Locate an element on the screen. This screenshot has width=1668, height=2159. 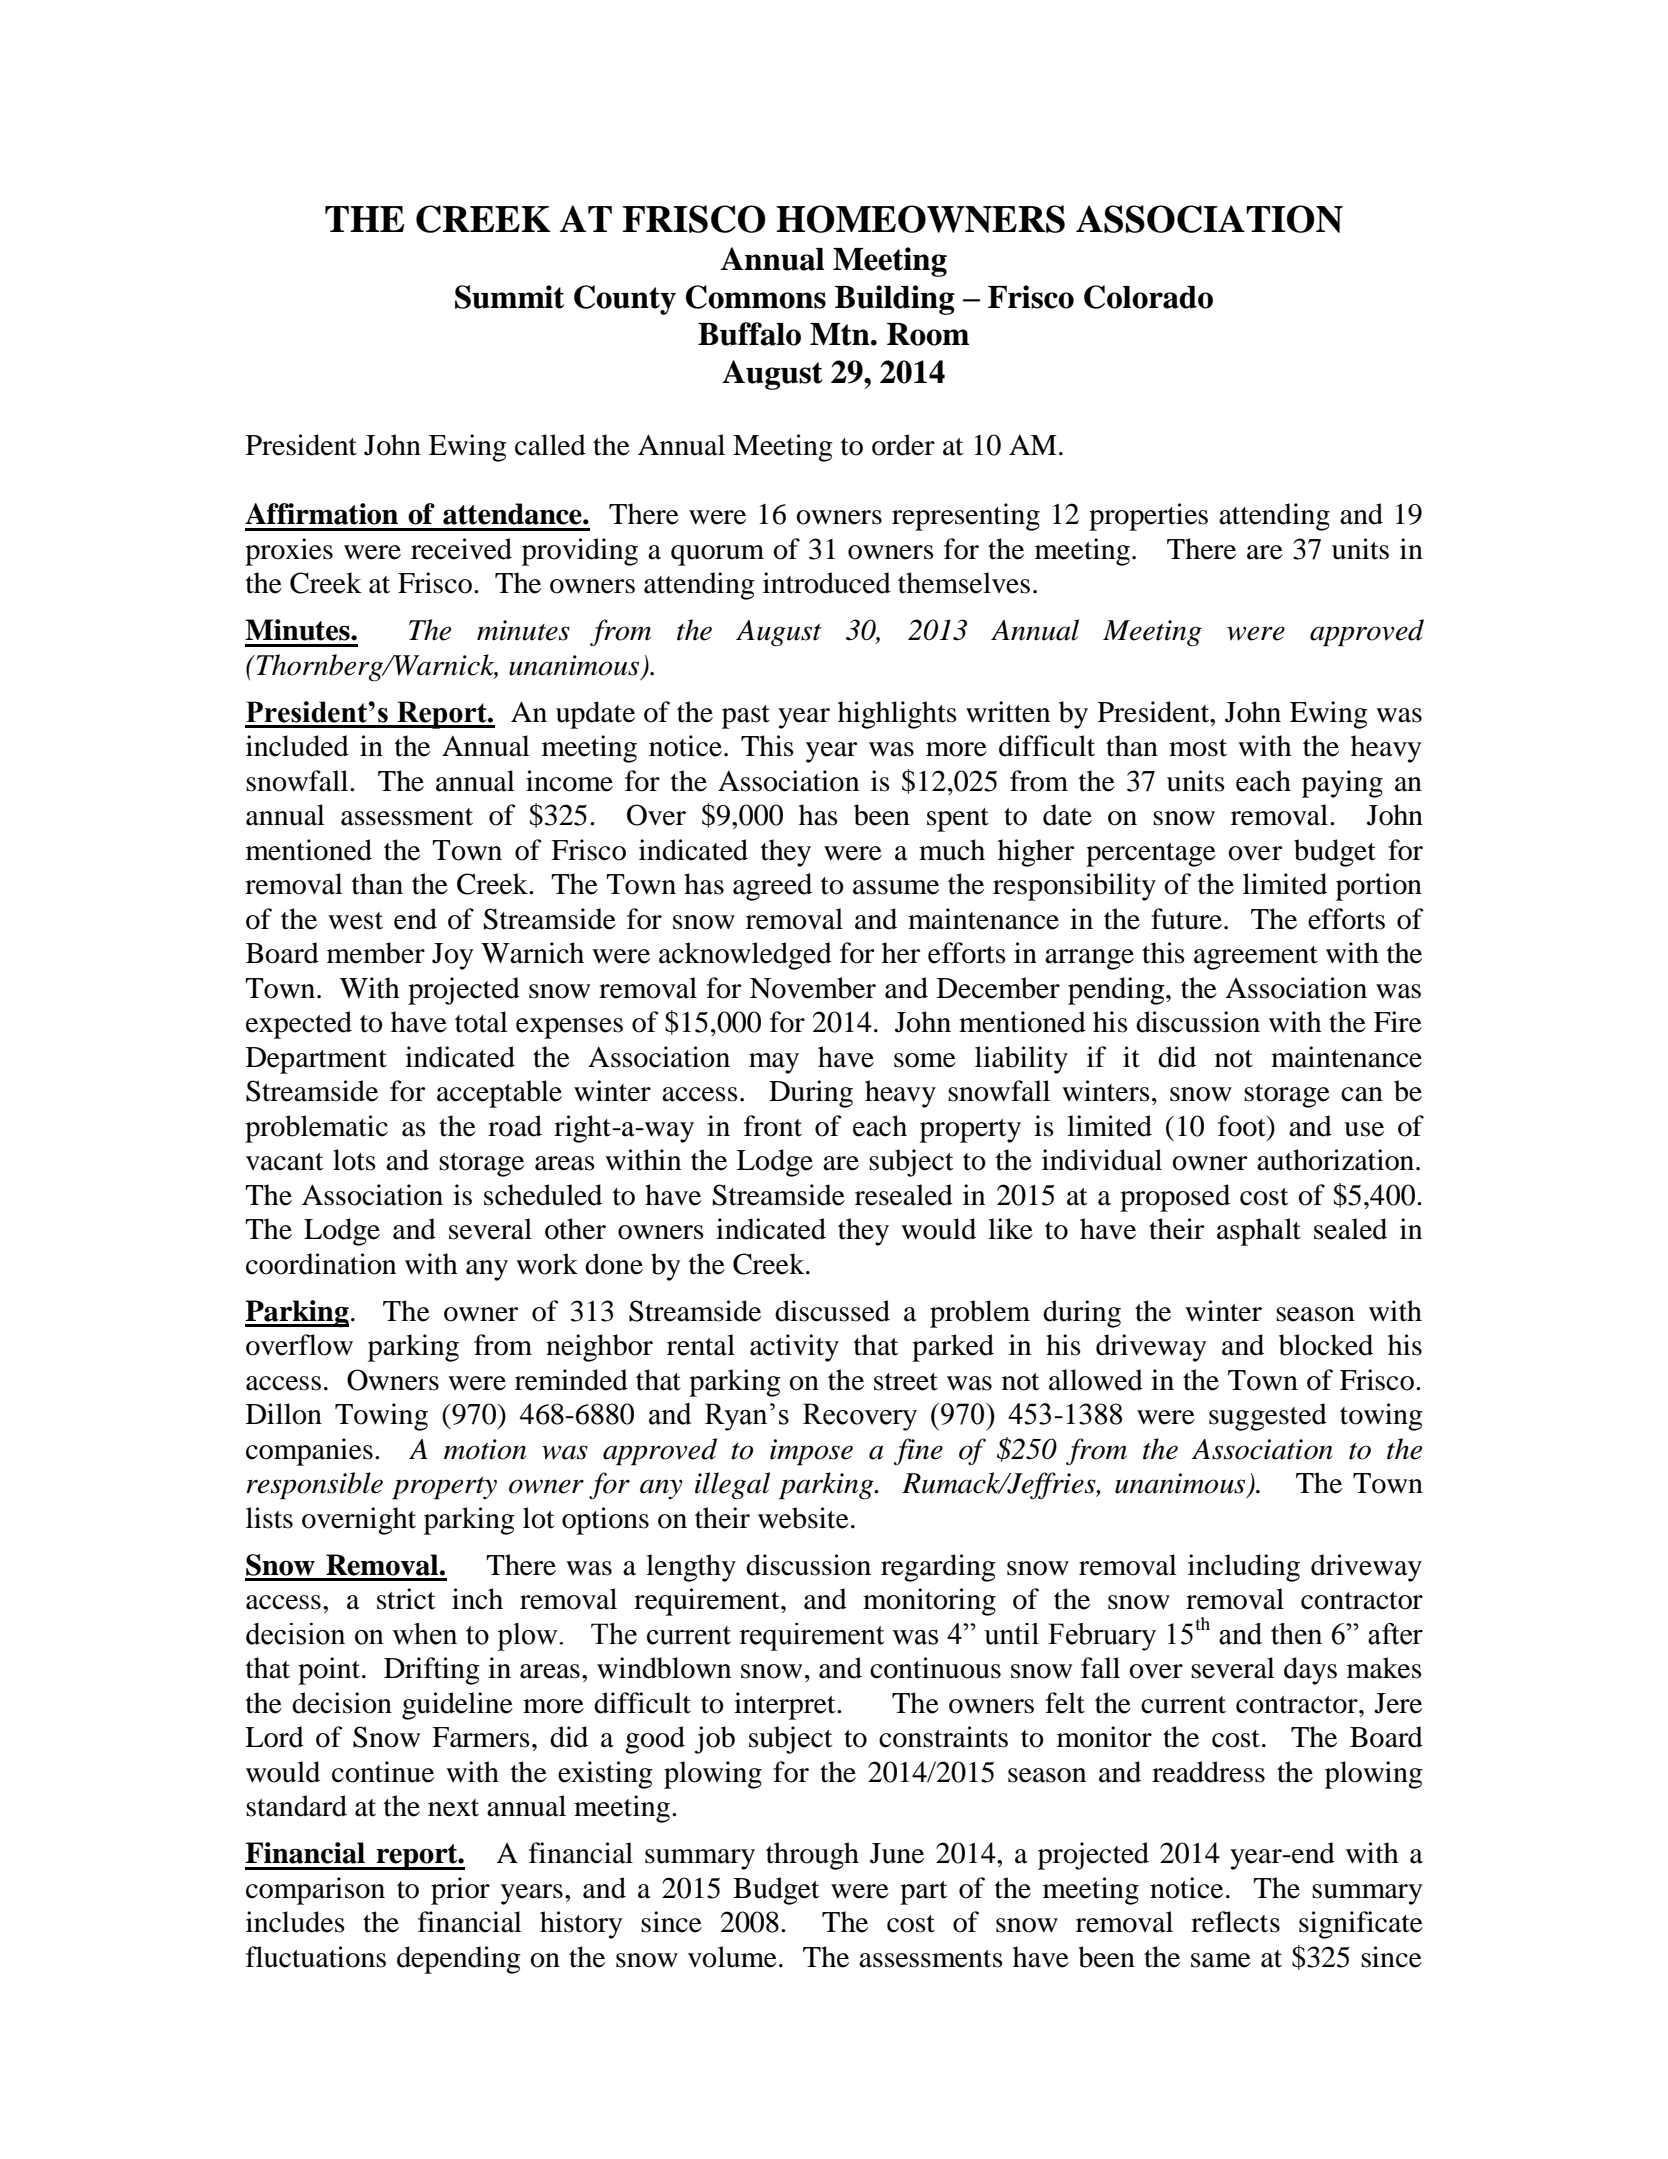
highlights is located at coordinates (897, 715).
